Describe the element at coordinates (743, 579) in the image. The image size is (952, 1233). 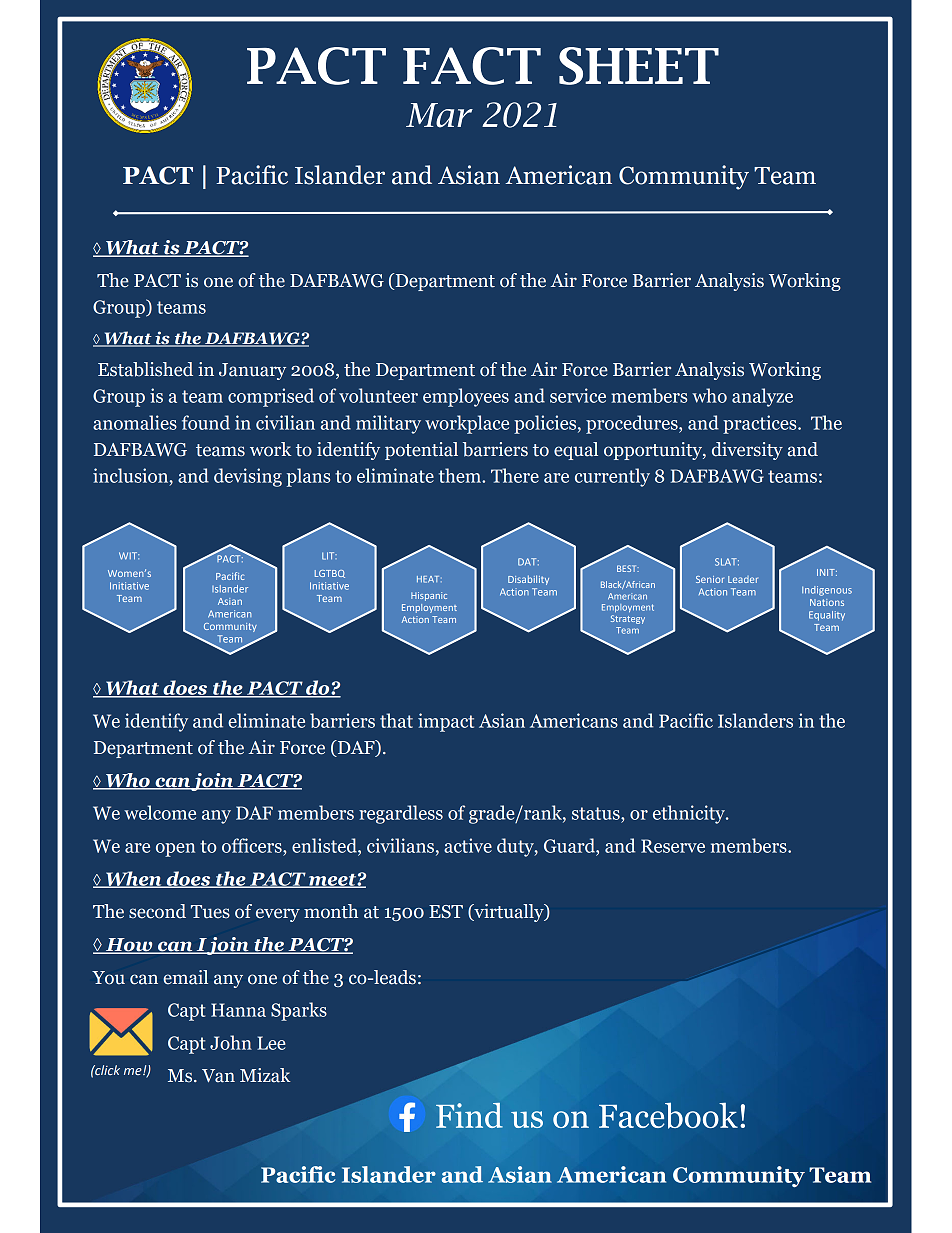
I see `Leader` at that location.
